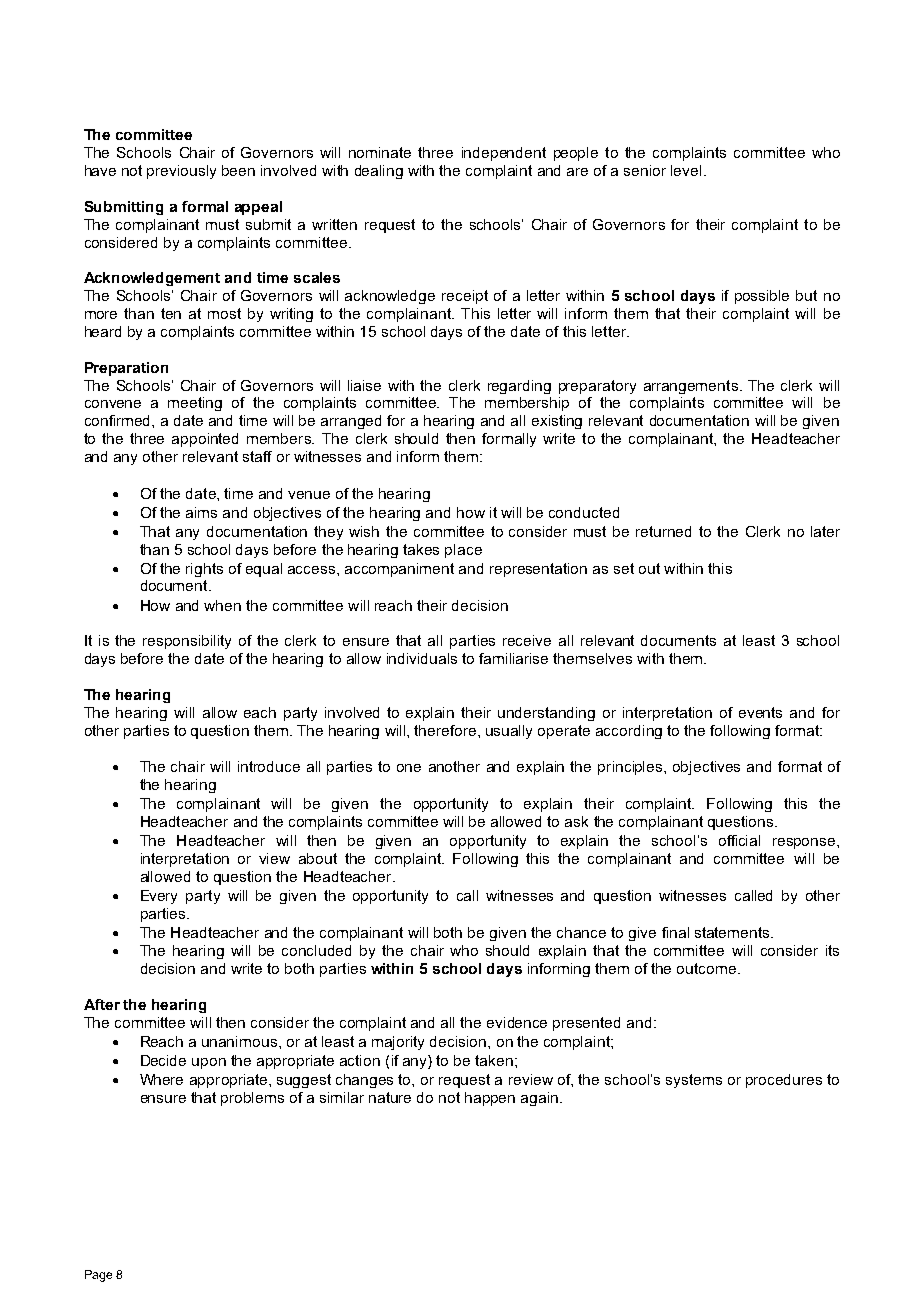  What do you see at coordinates (517, 1022) in the document?
I see `evidence` at bounding box center [517, 1022].
